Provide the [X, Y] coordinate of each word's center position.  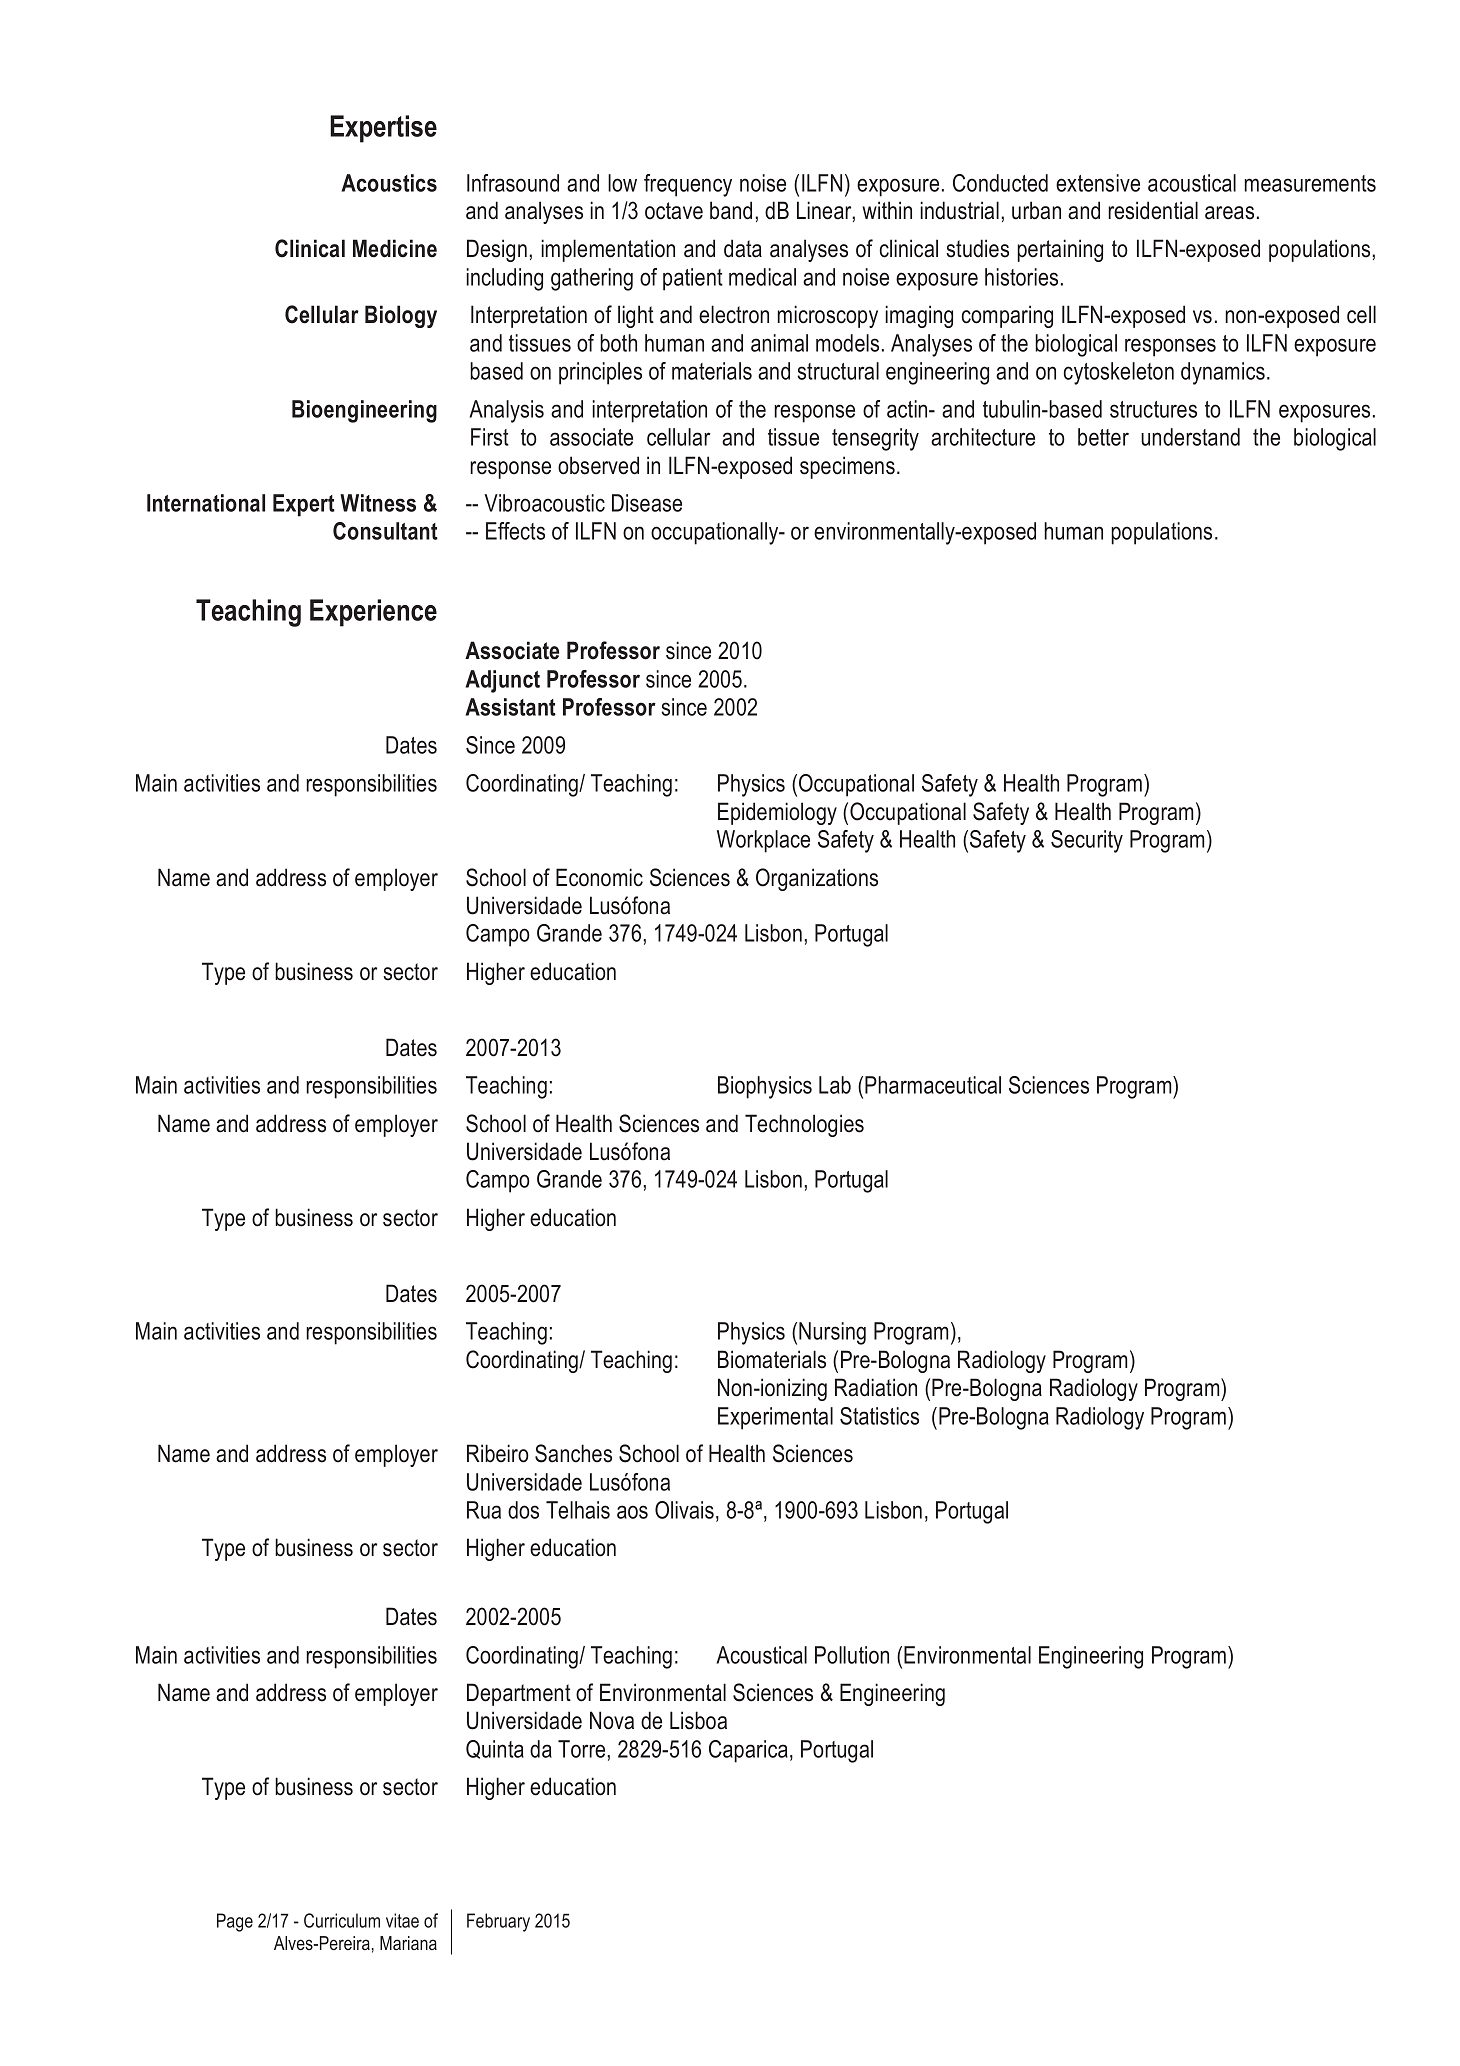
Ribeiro [498, 1453]
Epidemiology [777, 813]
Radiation [876, 1387]
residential [1153, 210]
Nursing [832, 1333]
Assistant [511, 707]
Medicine [395, 248]
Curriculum [342, 1920]
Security [1087, 841]
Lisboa [698, 1720]
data [743, 248]
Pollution [852, 1655]
